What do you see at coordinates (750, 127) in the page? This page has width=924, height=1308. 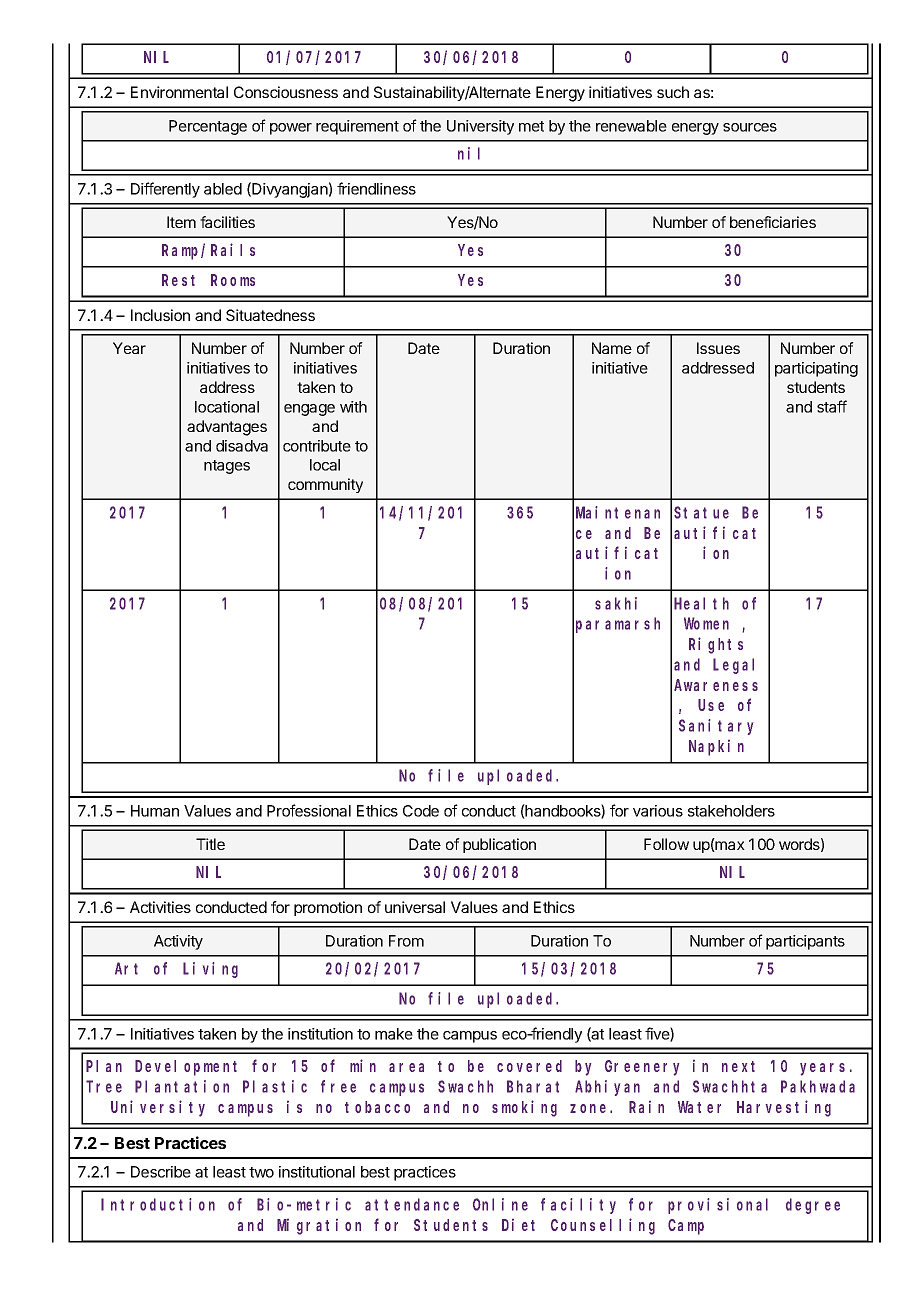 I see `sources` at bounding box center [750, 127].
